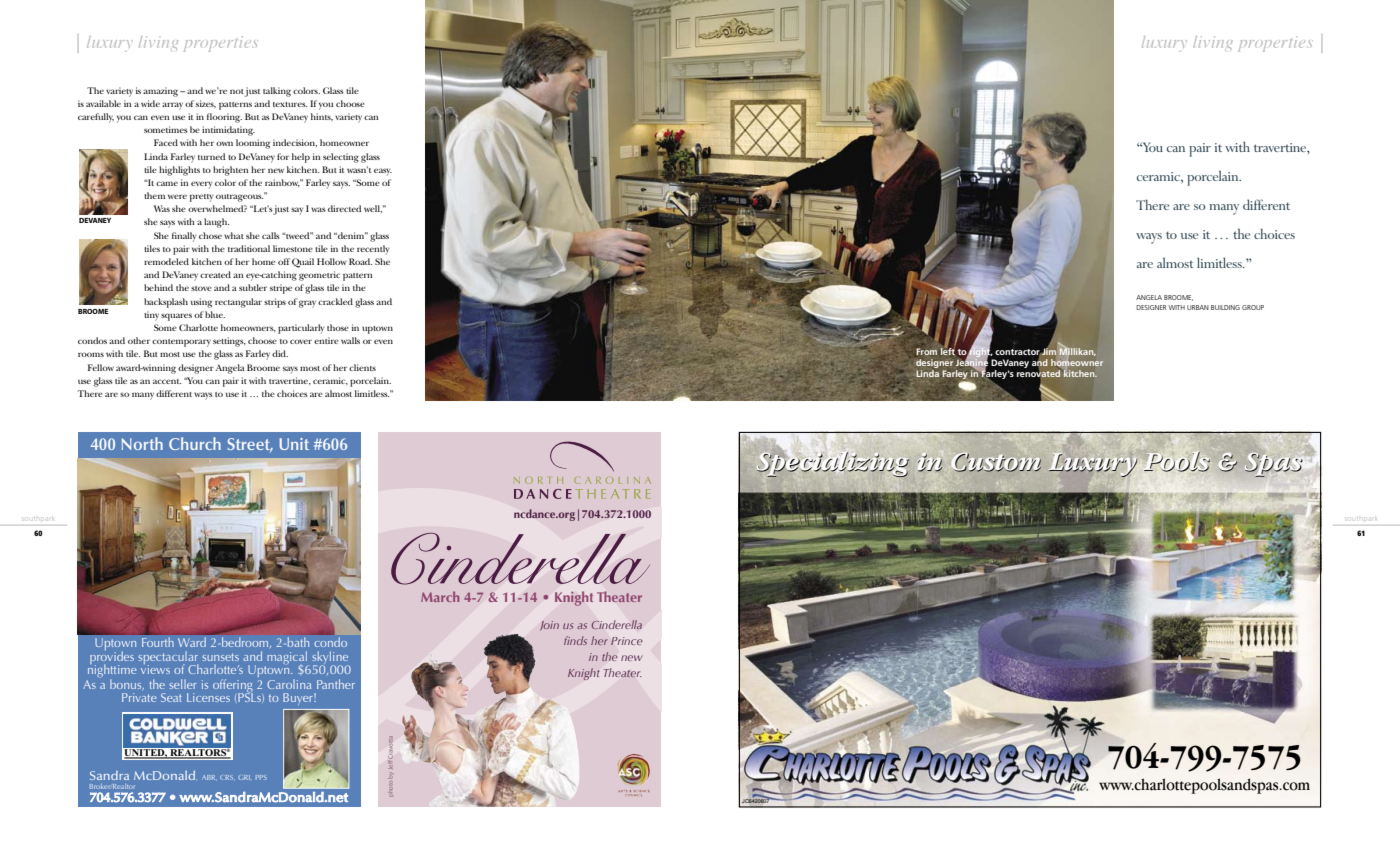 Image resolution: width=1400 pixels, height=846 pixels. Describe the element at coordinates (373, 250) in the image. I see `recently` at that location.
